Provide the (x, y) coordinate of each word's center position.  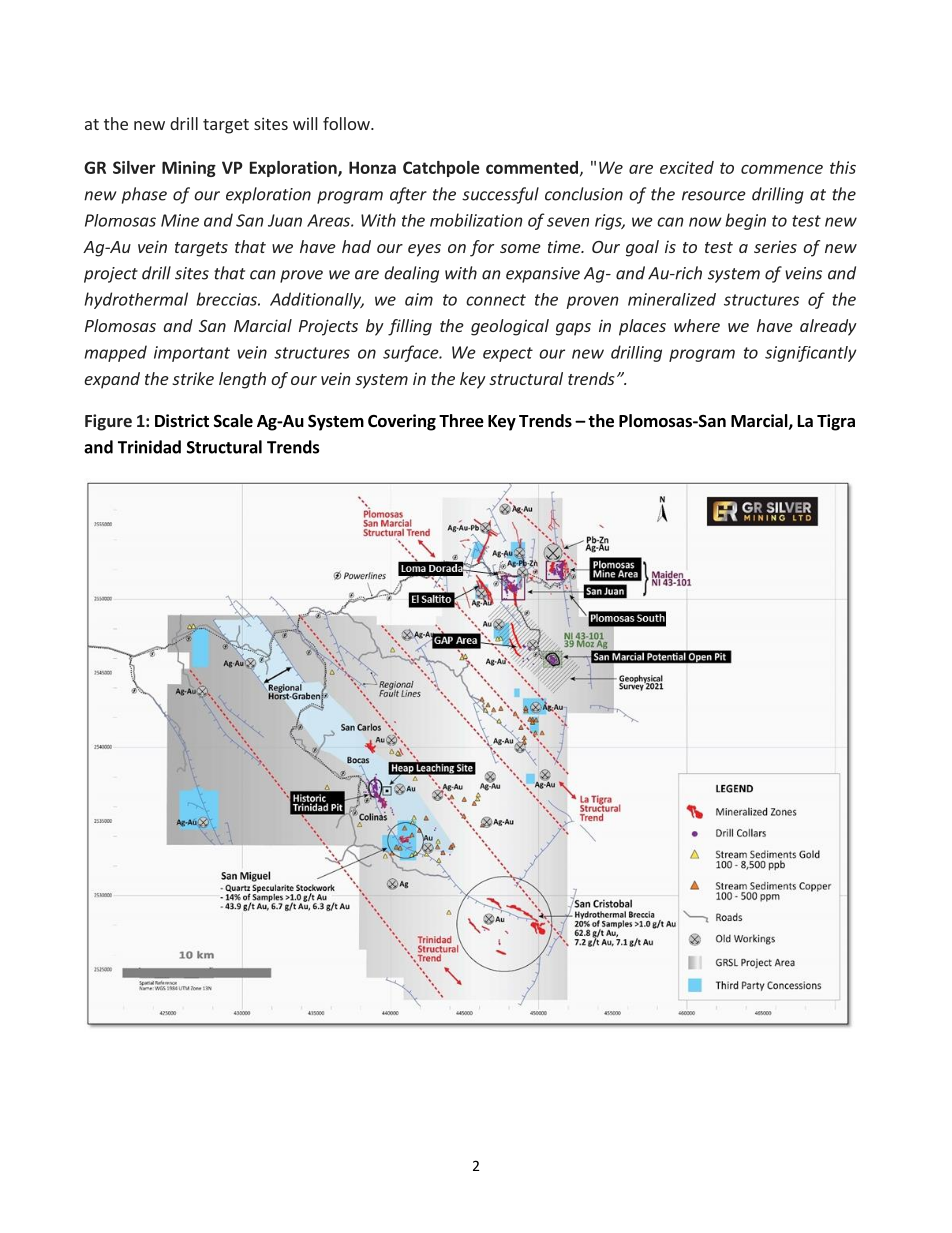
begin (745, 221)
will (305, 123)
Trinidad (149, 447)
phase (144, 195)
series (775, 246)
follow (347, 123)
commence (782, 169)
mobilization (476, 220)
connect (496, 300)
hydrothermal (136, 300)
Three (461, 421)
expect (508, 354)
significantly (810, 354)
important (192, 354)
